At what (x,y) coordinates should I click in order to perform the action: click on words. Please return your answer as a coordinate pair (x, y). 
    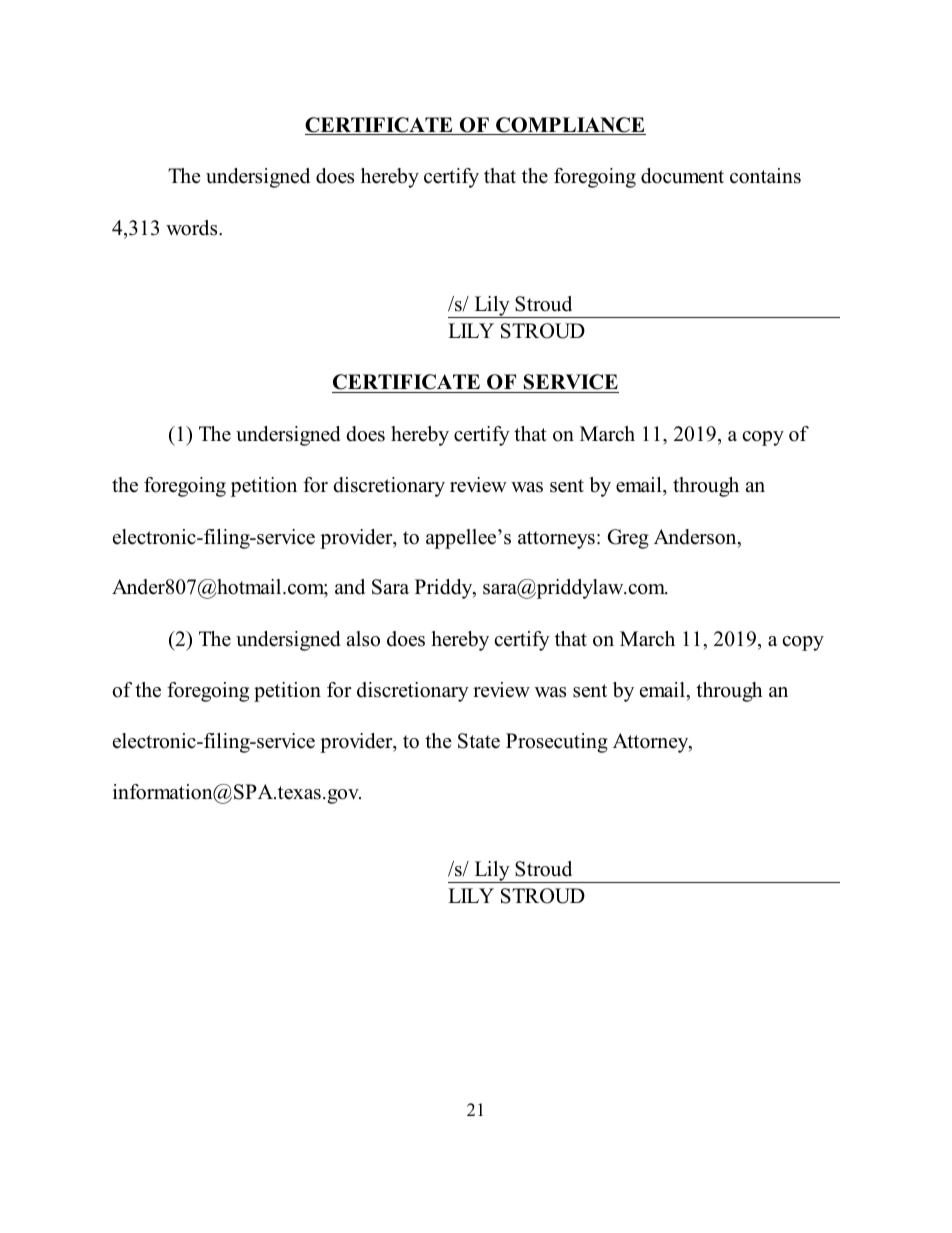
    Looking at the image, I should click on (193, 228).
